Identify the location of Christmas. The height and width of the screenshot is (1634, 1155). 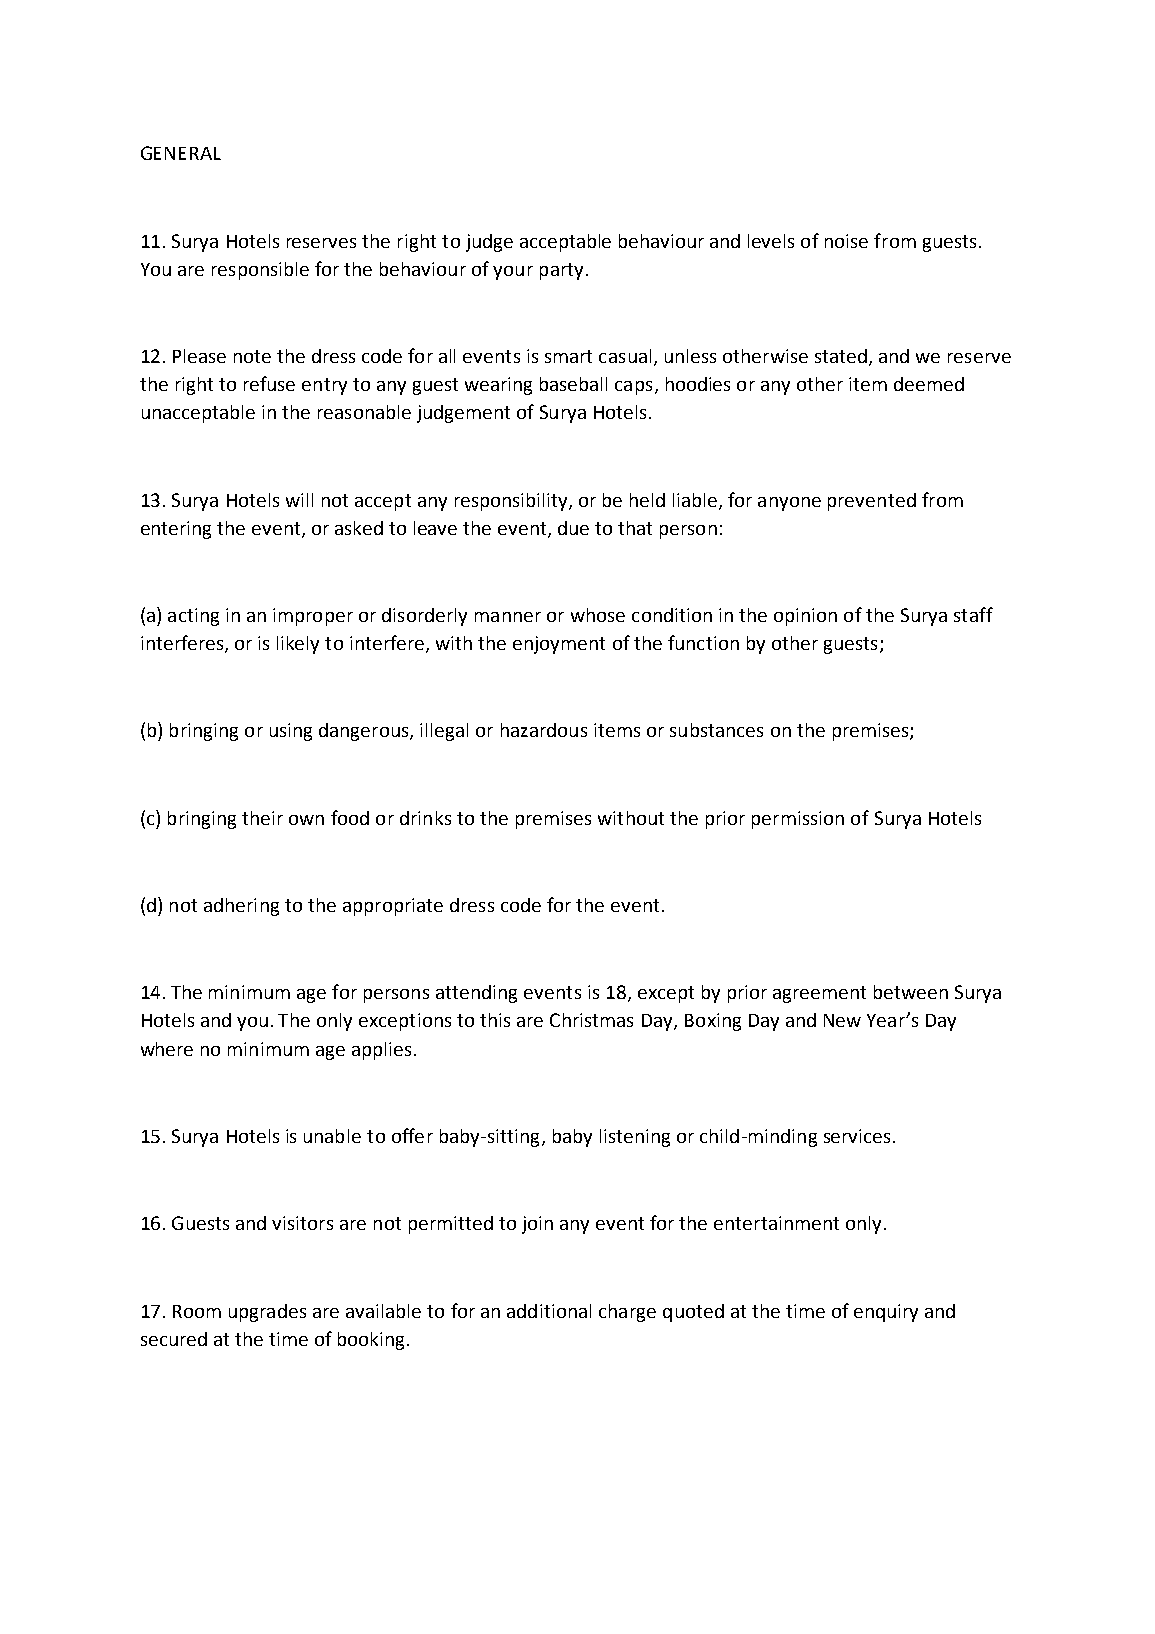
(591, 1020).
